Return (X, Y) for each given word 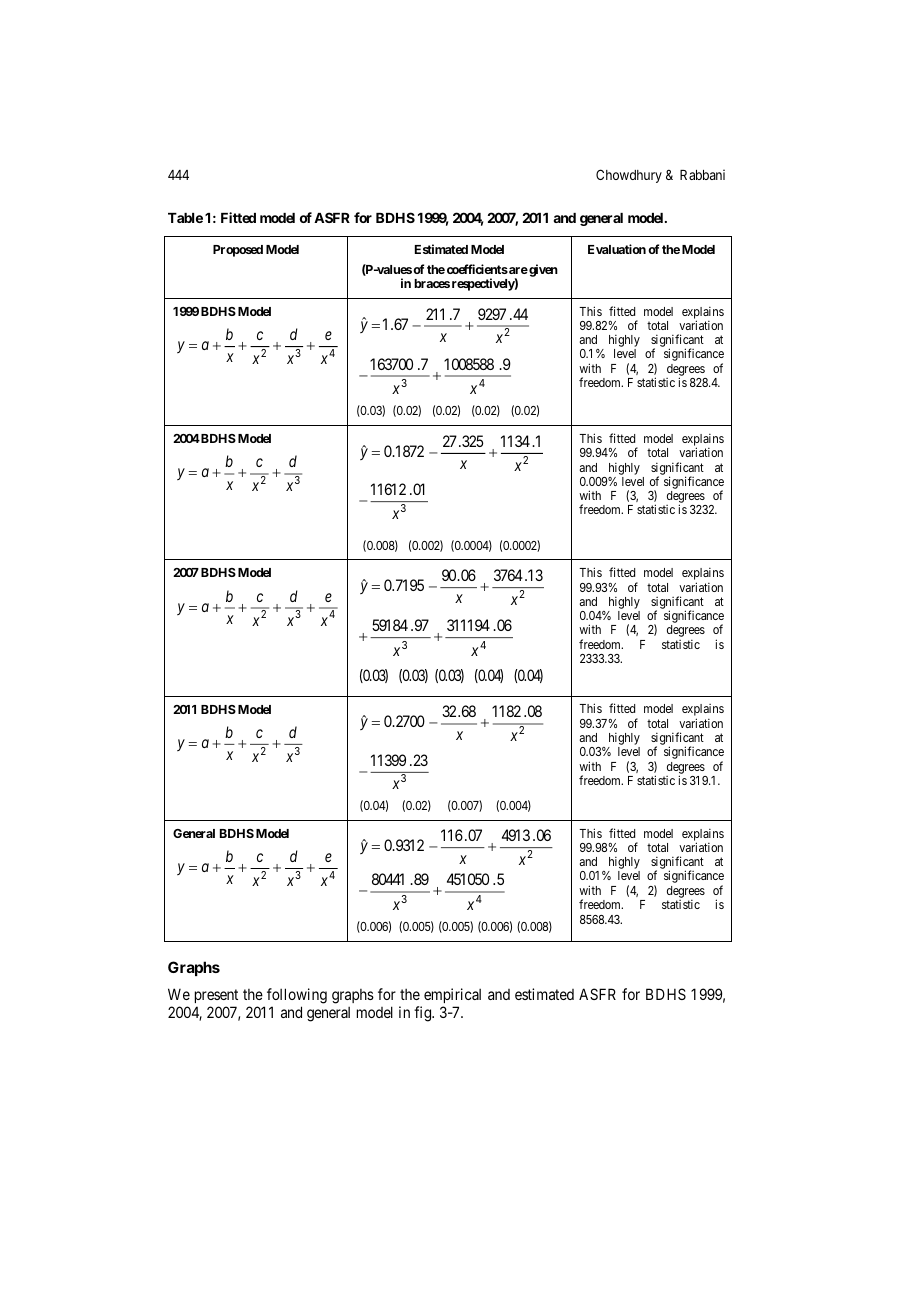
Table (185, 218)
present (216, 998)
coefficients (477, 269)
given (542, 270)
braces (432, 283)
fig (424, 1014)
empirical (452, 997)
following (297, 997)
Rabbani (702, 174)
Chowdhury (629, 176)
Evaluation (617, 249)
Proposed (238, 251)
